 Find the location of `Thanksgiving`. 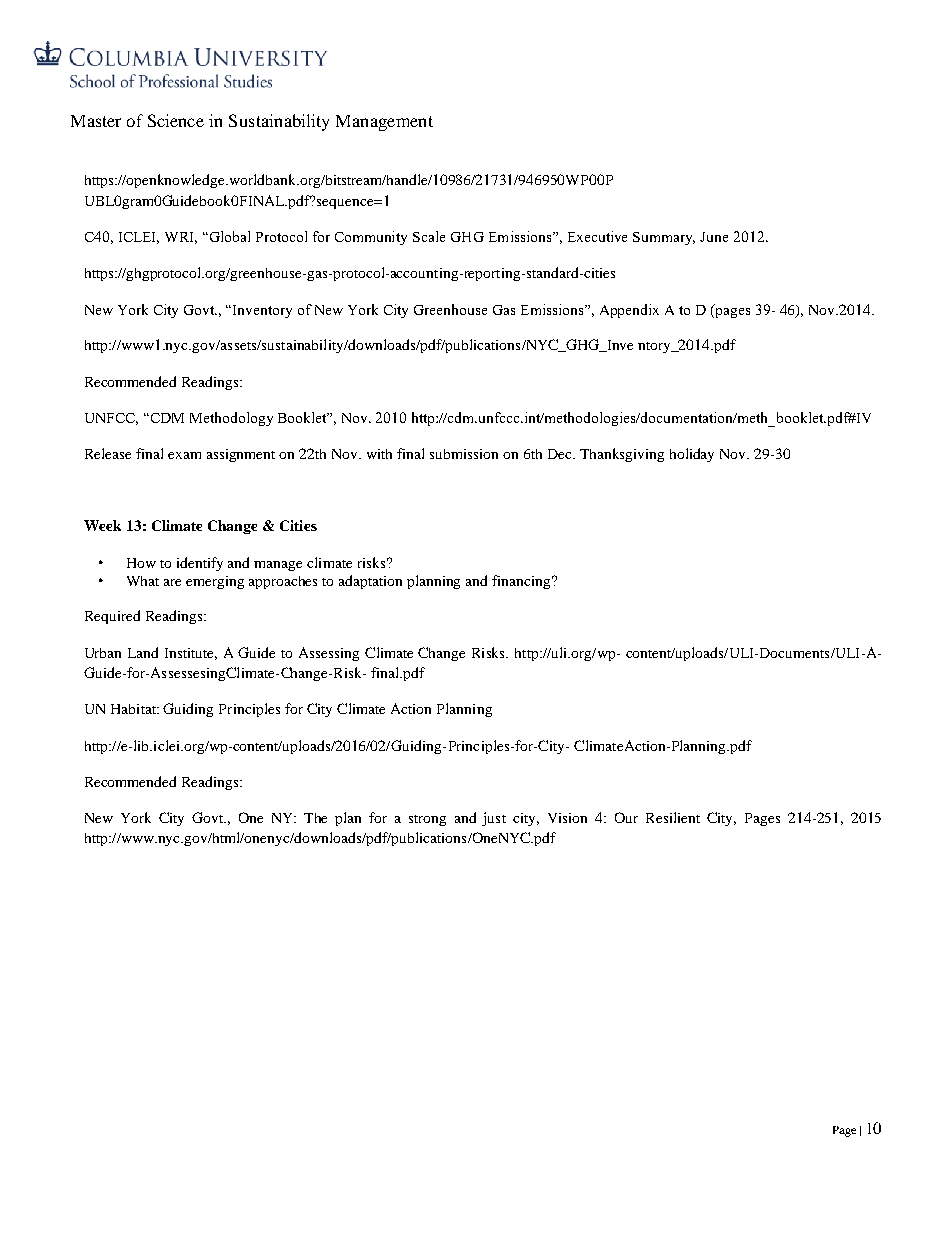

Thanksgiving is located at coordinates (622, 455).
